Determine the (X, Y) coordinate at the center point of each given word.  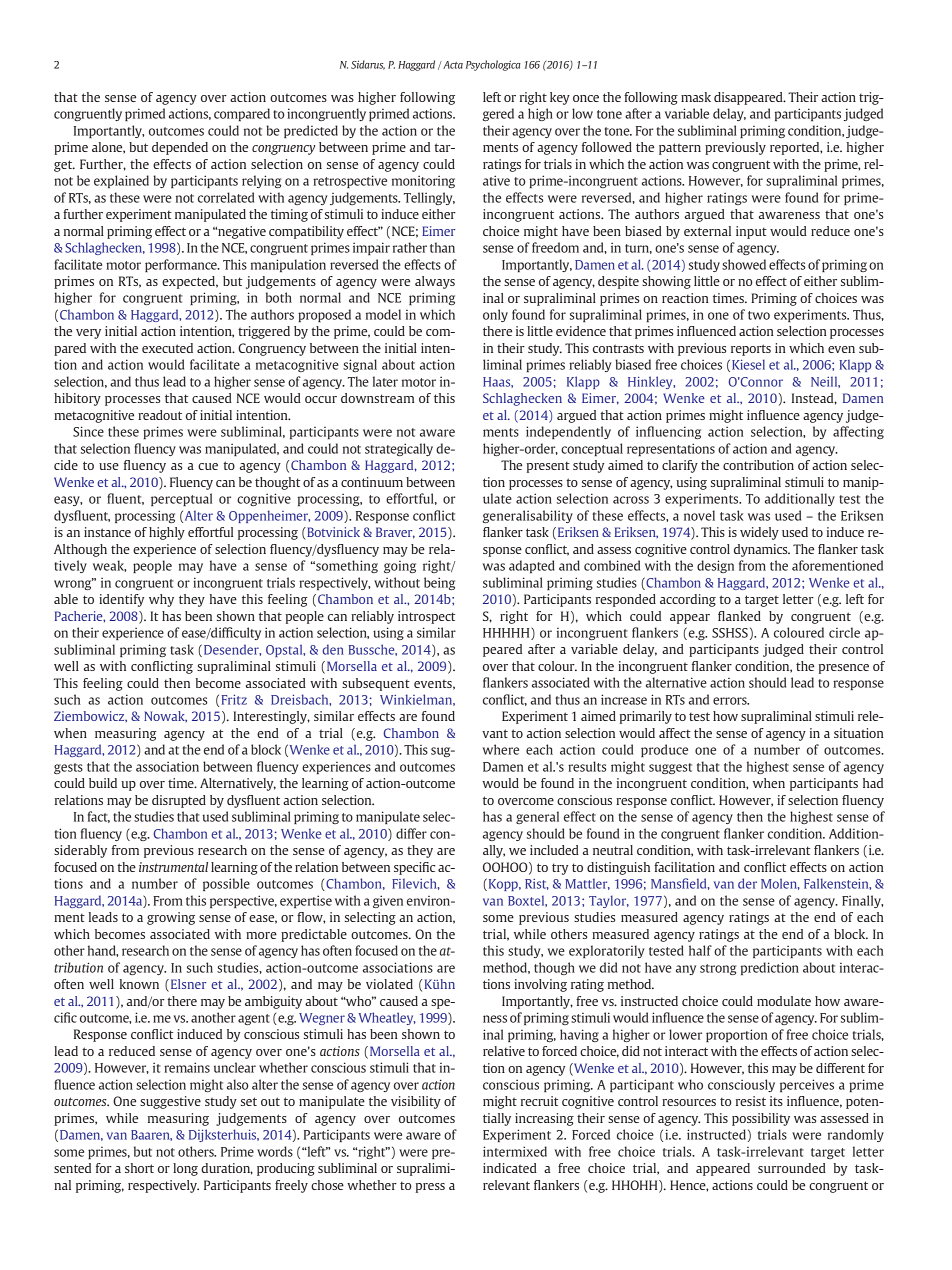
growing (171, 918)
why (161, 600)
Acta (452, 65)
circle (844, 632)
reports (751, 350)
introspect (426, 617)
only (495, 315)
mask (696, 97)
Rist (537, 884)
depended (180, 148)
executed (167, 348)
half (700, 950)
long (185, 1169)
